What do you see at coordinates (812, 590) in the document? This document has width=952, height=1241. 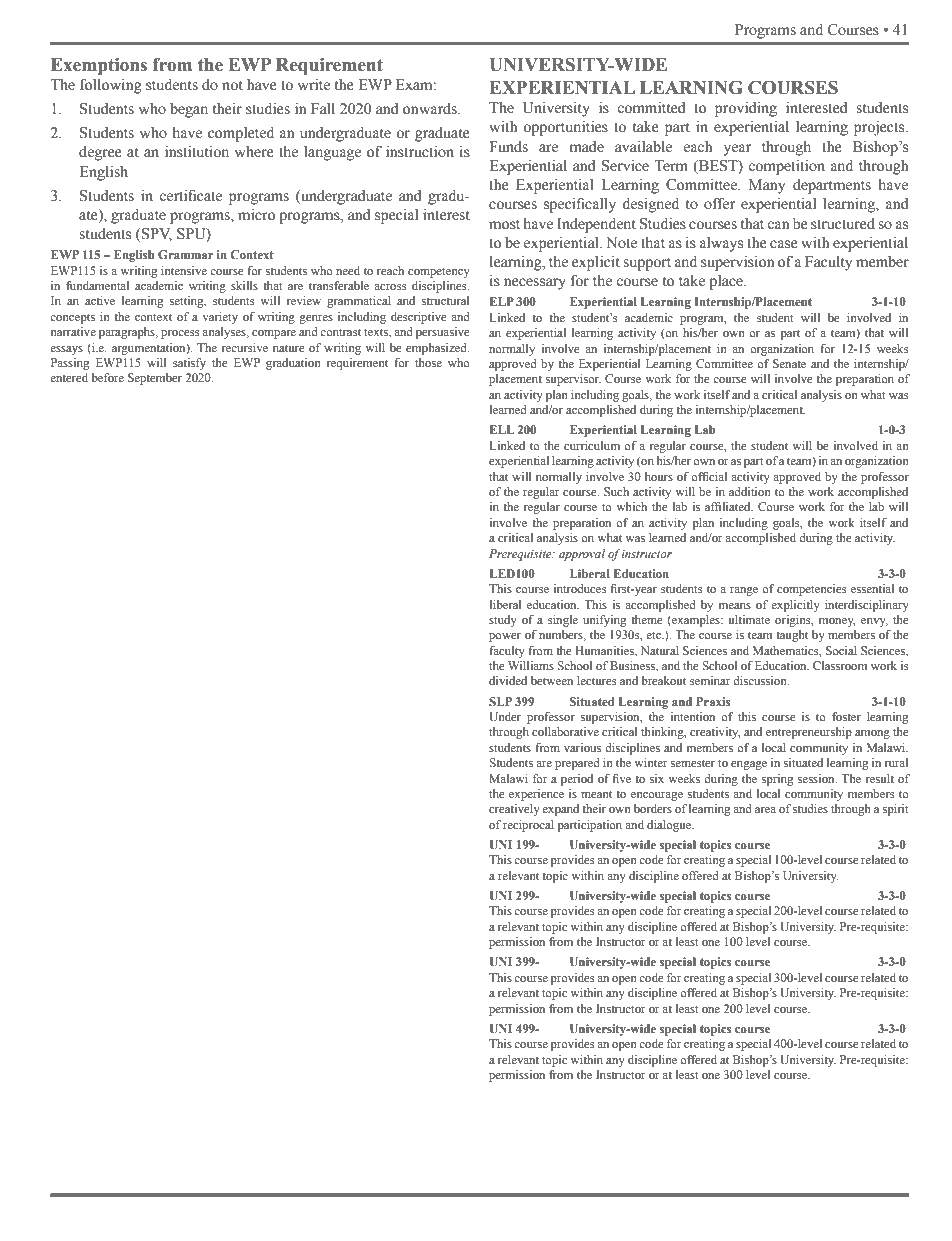 I see `competencies` at bounding box center [812, 590].
